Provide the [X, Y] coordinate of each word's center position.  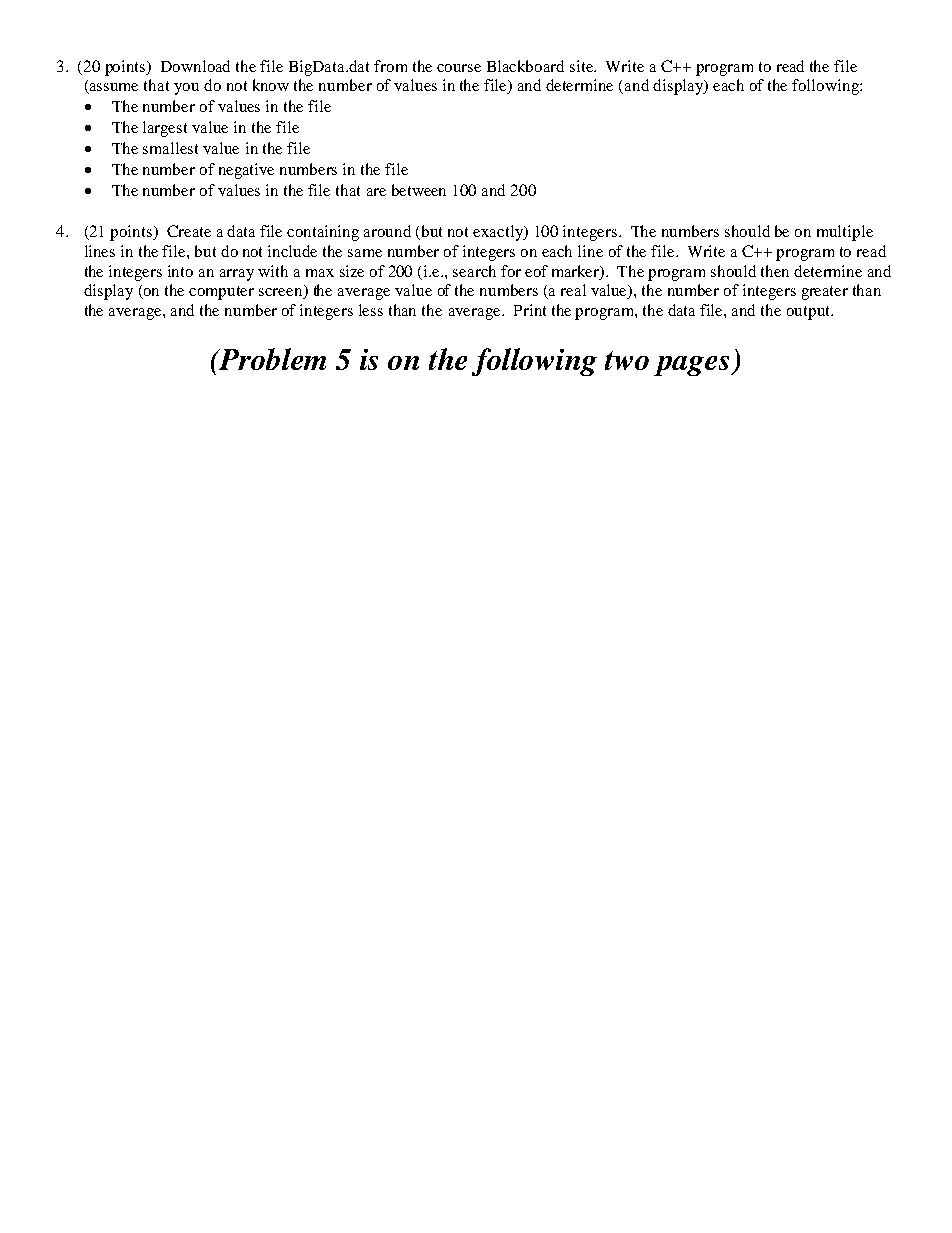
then [775, 271]
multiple [845, 233]
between [419, 190]
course [459, 68]
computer [221, 293]
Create [189, 231]
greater [825, 293]
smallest [170, 148]
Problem [271, 359]
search [474, 271]
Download [195, 66]
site [583, 66]
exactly [499, 233]
